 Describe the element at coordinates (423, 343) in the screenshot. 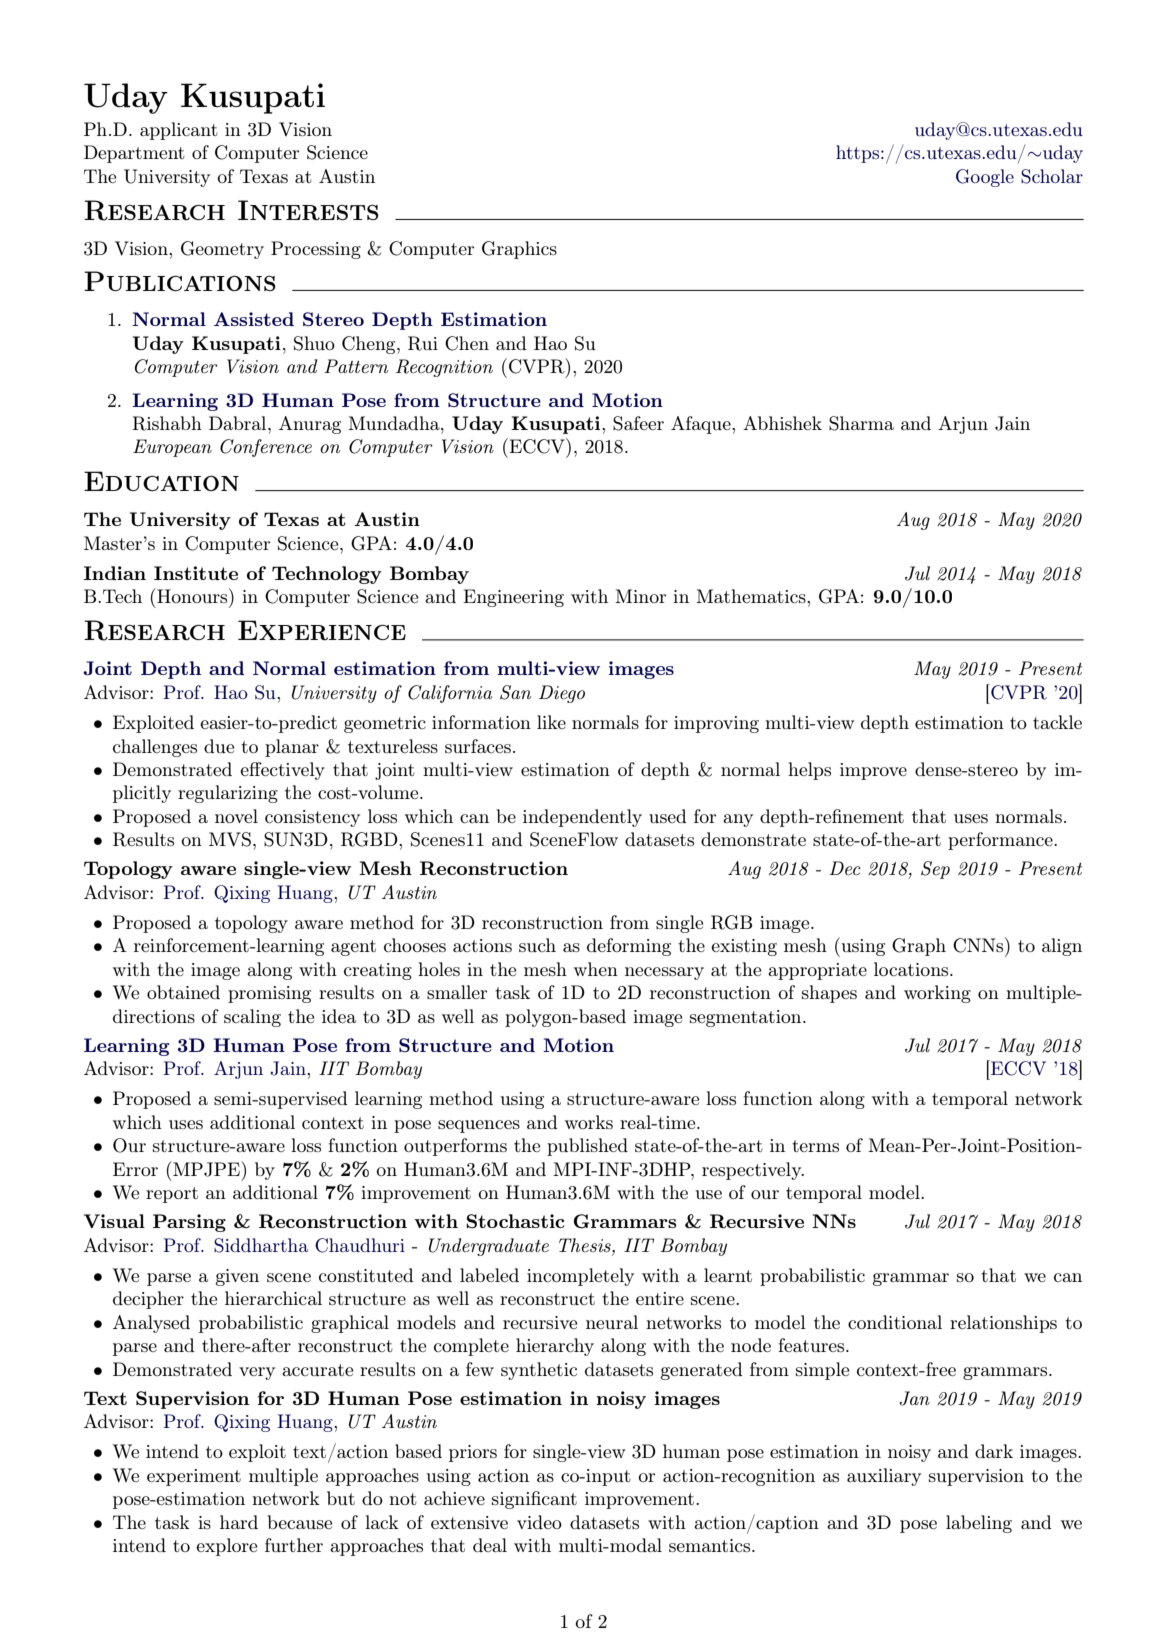

I see `Rui` at that location.
